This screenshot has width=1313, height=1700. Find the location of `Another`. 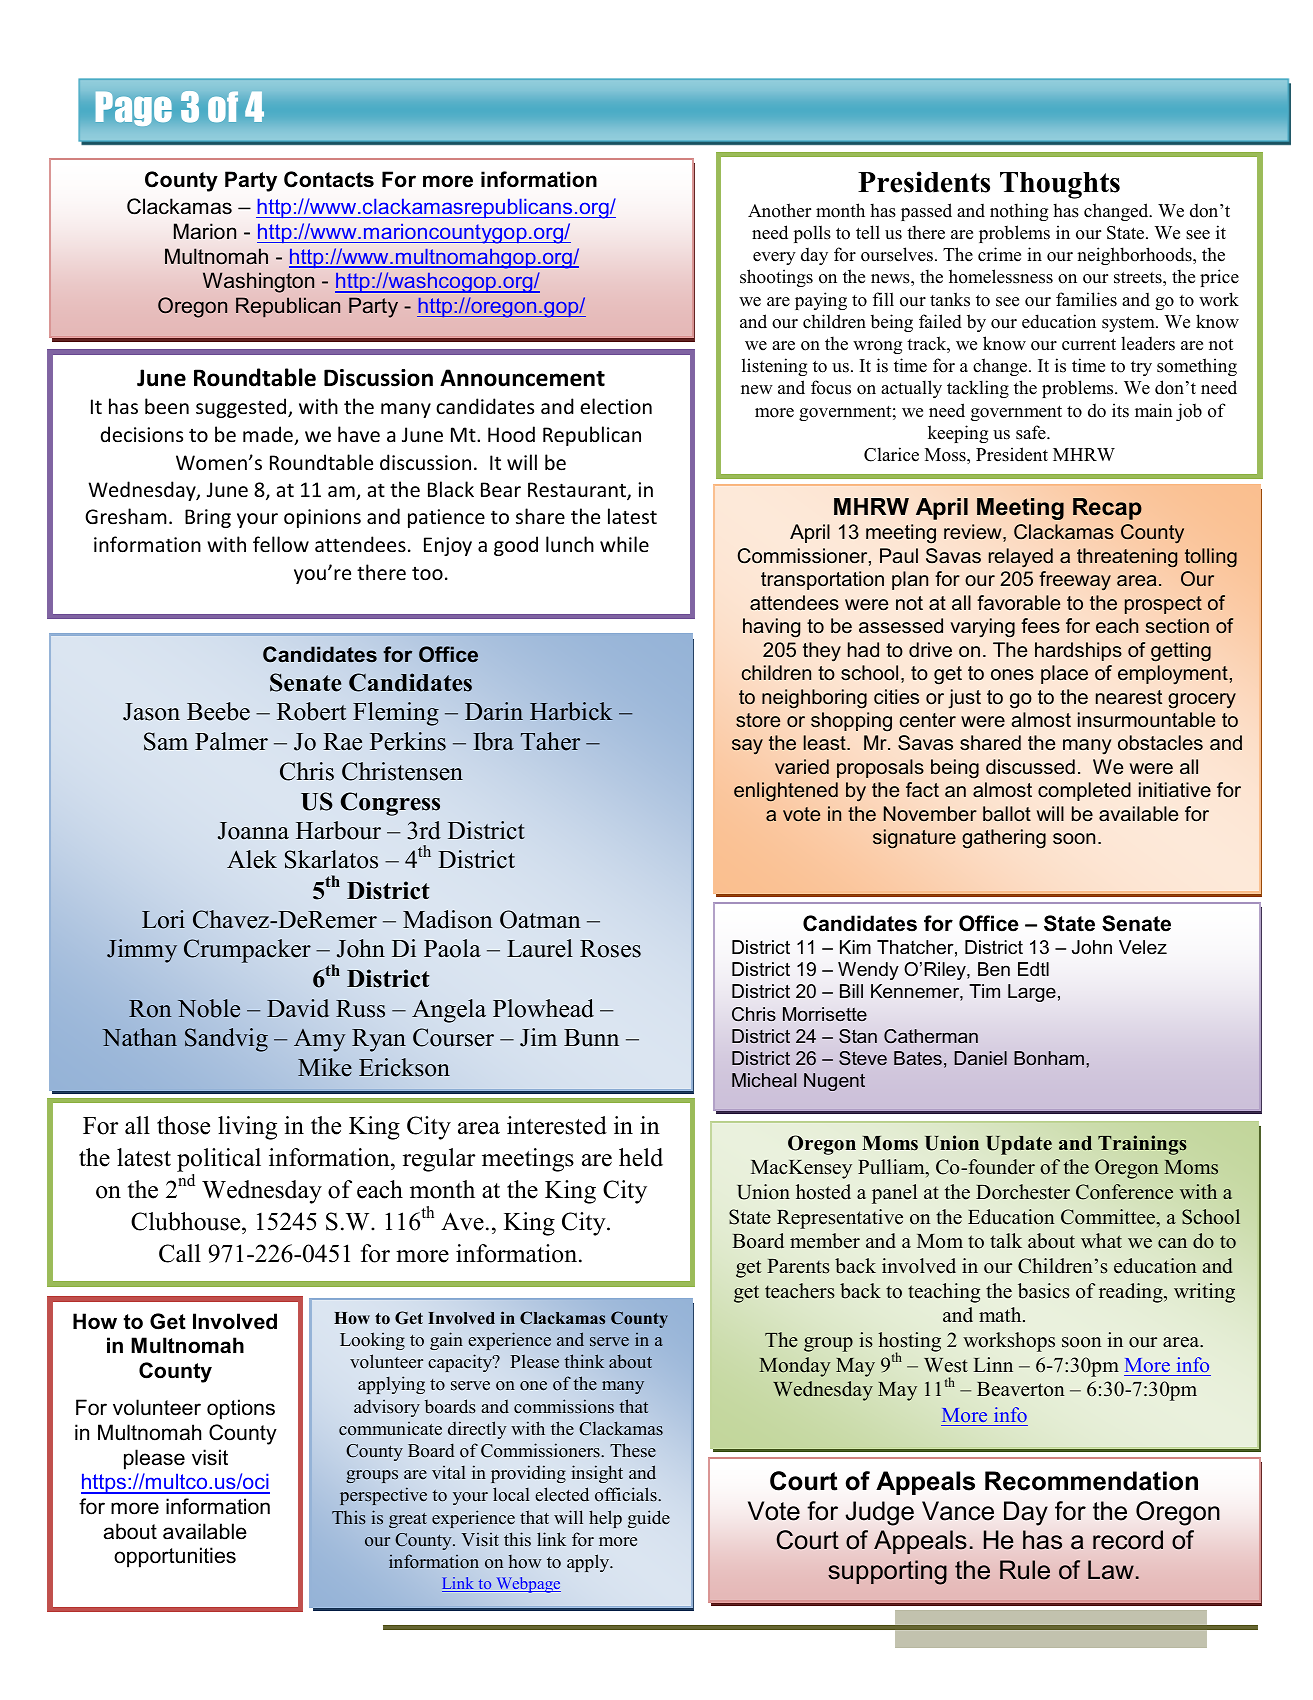

Another is located at coordinates (779, 210).
